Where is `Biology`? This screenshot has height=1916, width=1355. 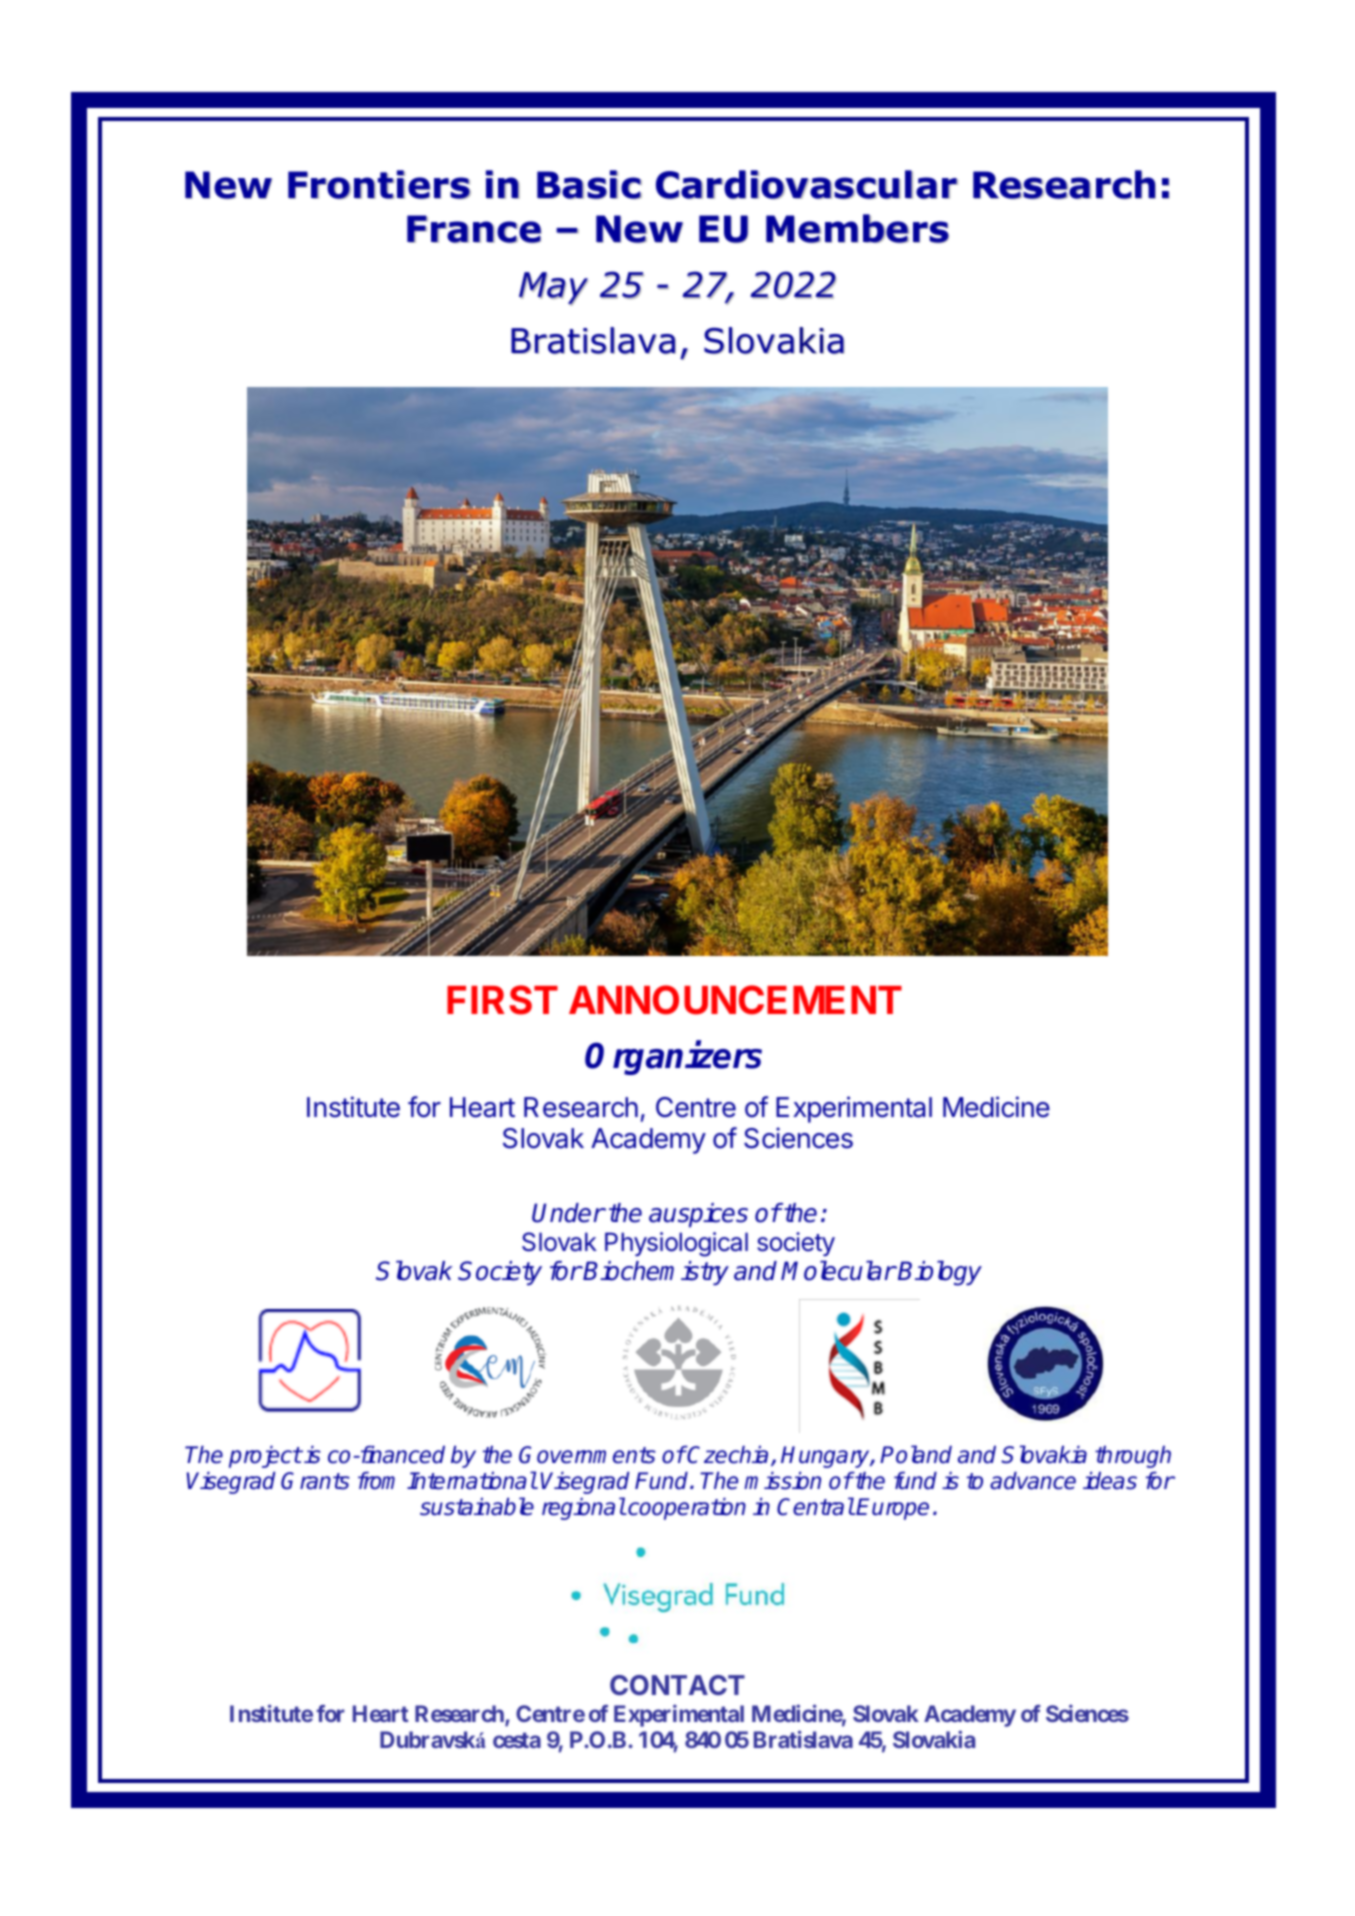 Biology is located at coordinates (940, 1273).
